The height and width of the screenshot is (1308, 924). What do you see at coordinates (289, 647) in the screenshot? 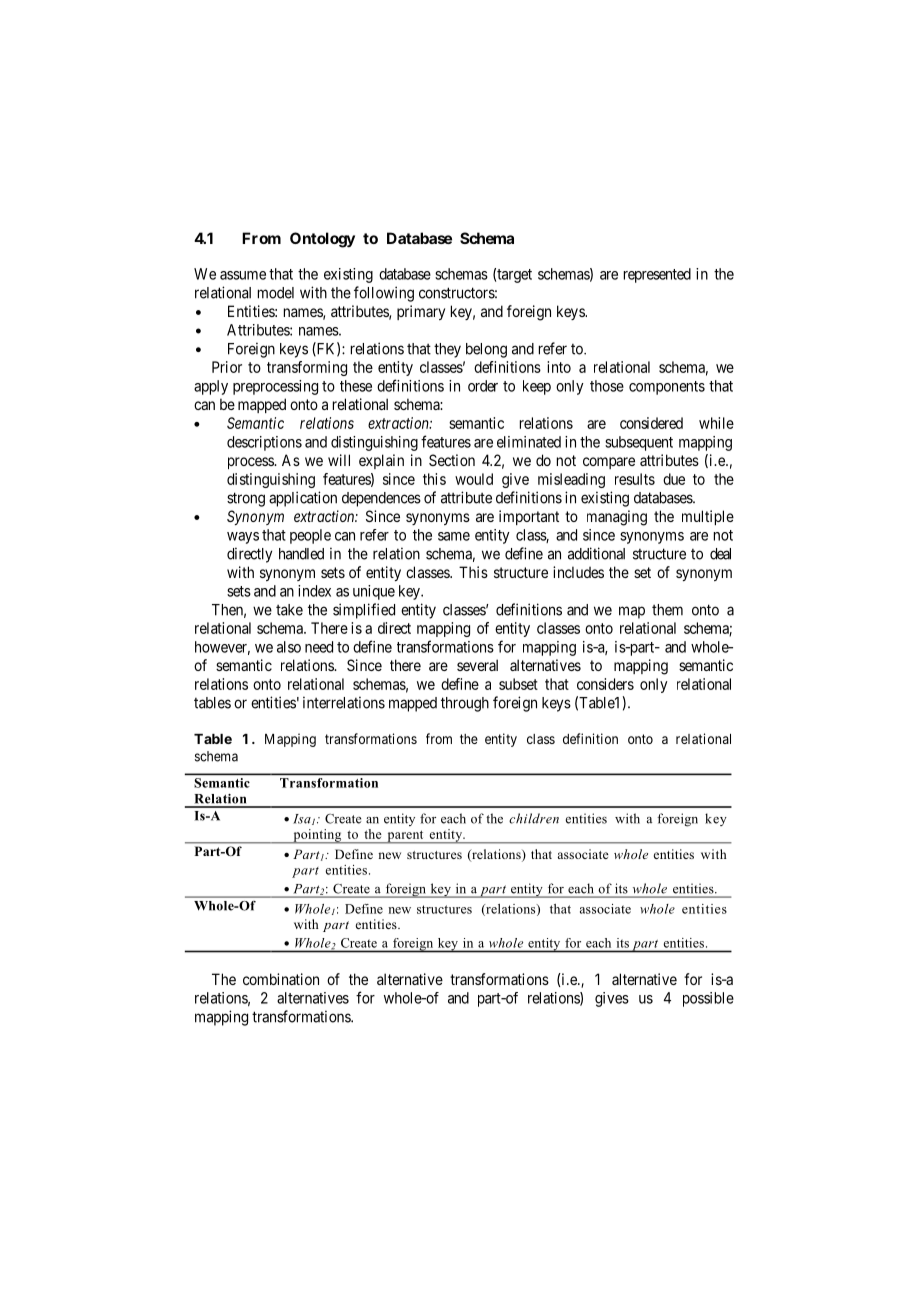
I see `also` at bounding box center [289, 647].
